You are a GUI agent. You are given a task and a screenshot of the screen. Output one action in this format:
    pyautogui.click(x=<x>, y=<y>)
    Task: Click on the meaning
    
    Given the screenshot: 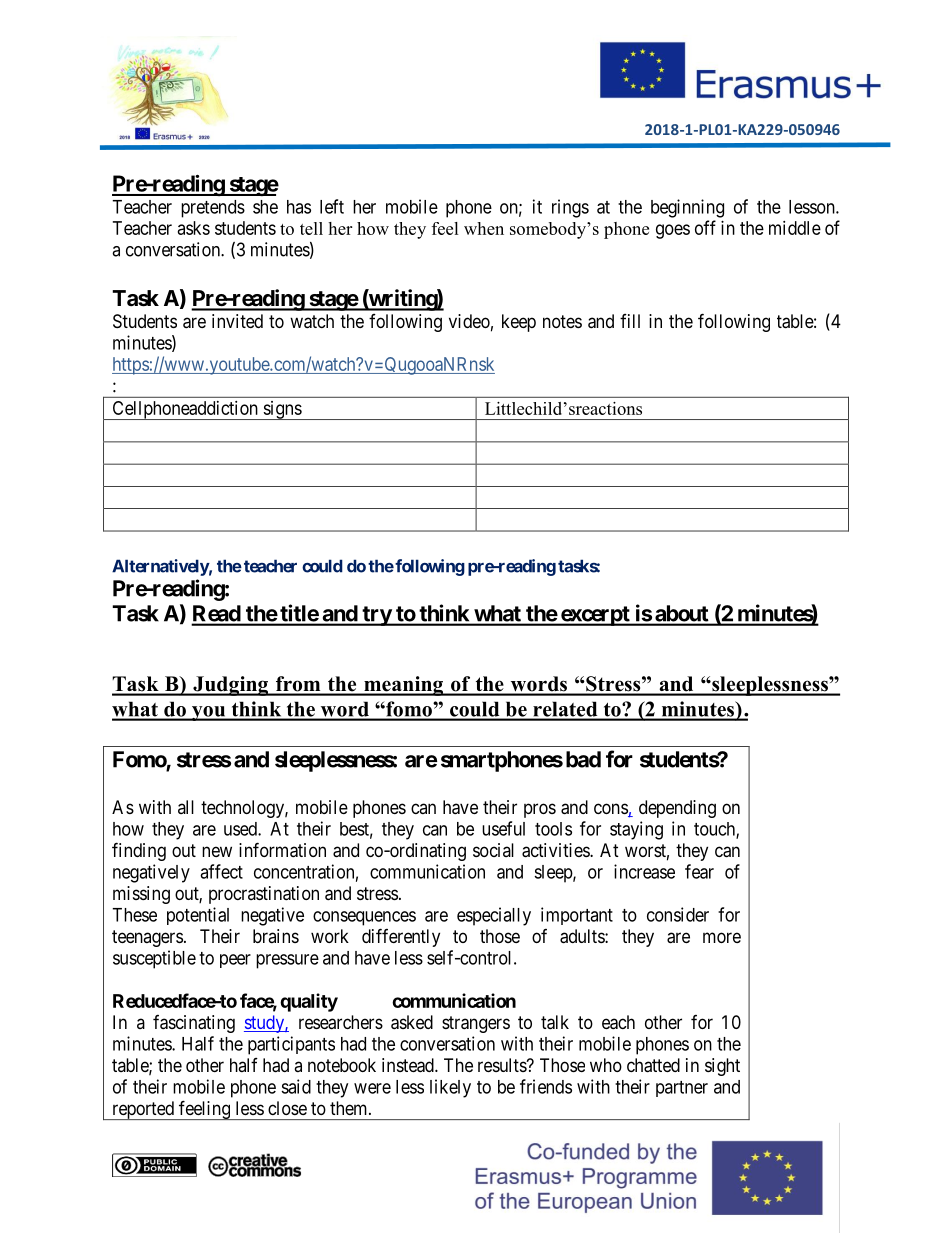 What is the action you would take?
    pyautogui.click(x=403, y=686)
